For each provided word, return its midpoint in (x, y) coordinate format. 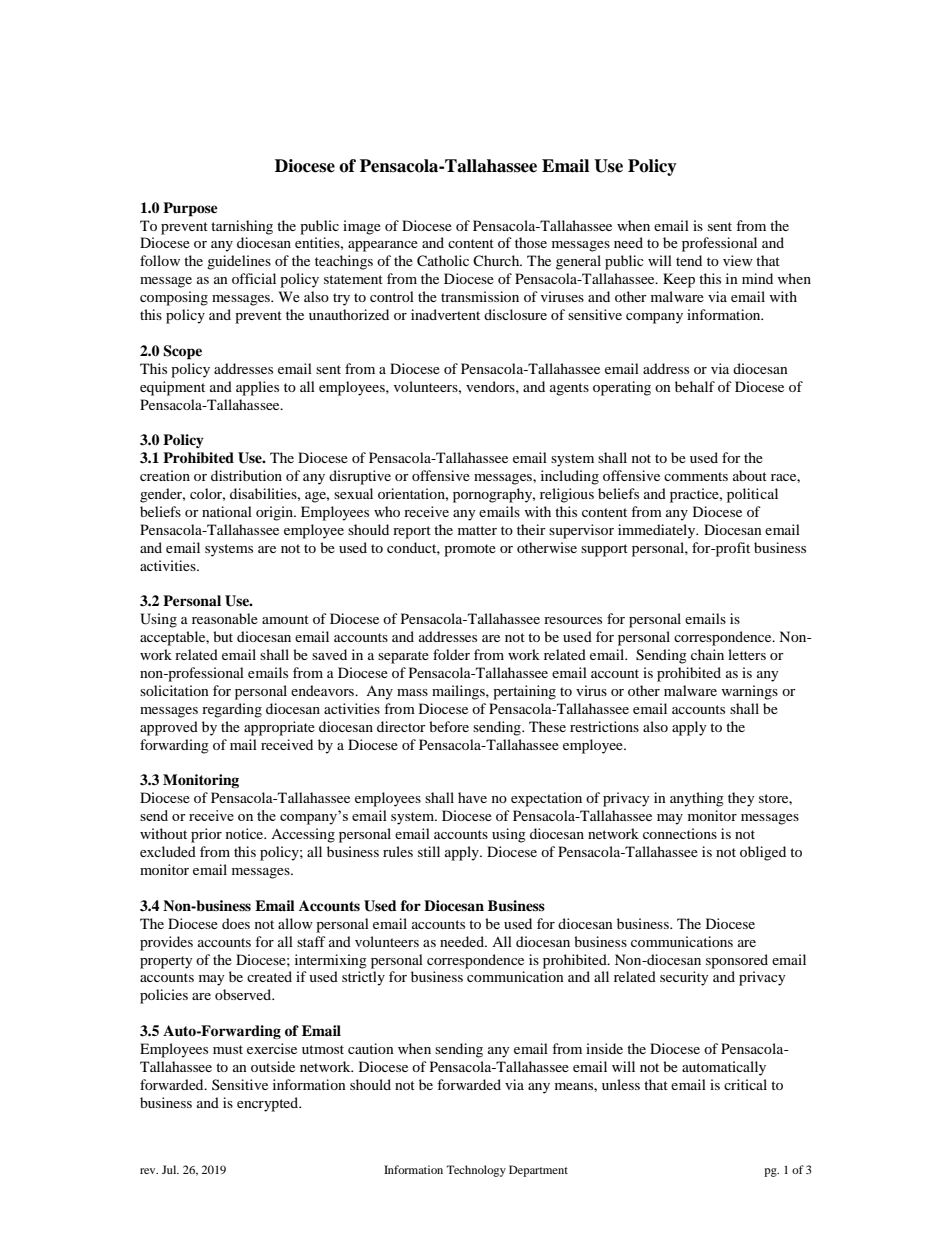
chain (707, 654)
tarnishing (242, 227)
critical (745, 1084)
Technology (476, 1171)
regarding (232, 710)
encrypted (269, 1104)
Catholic (443, 261)
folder (451, 654)
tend (689, 260)
